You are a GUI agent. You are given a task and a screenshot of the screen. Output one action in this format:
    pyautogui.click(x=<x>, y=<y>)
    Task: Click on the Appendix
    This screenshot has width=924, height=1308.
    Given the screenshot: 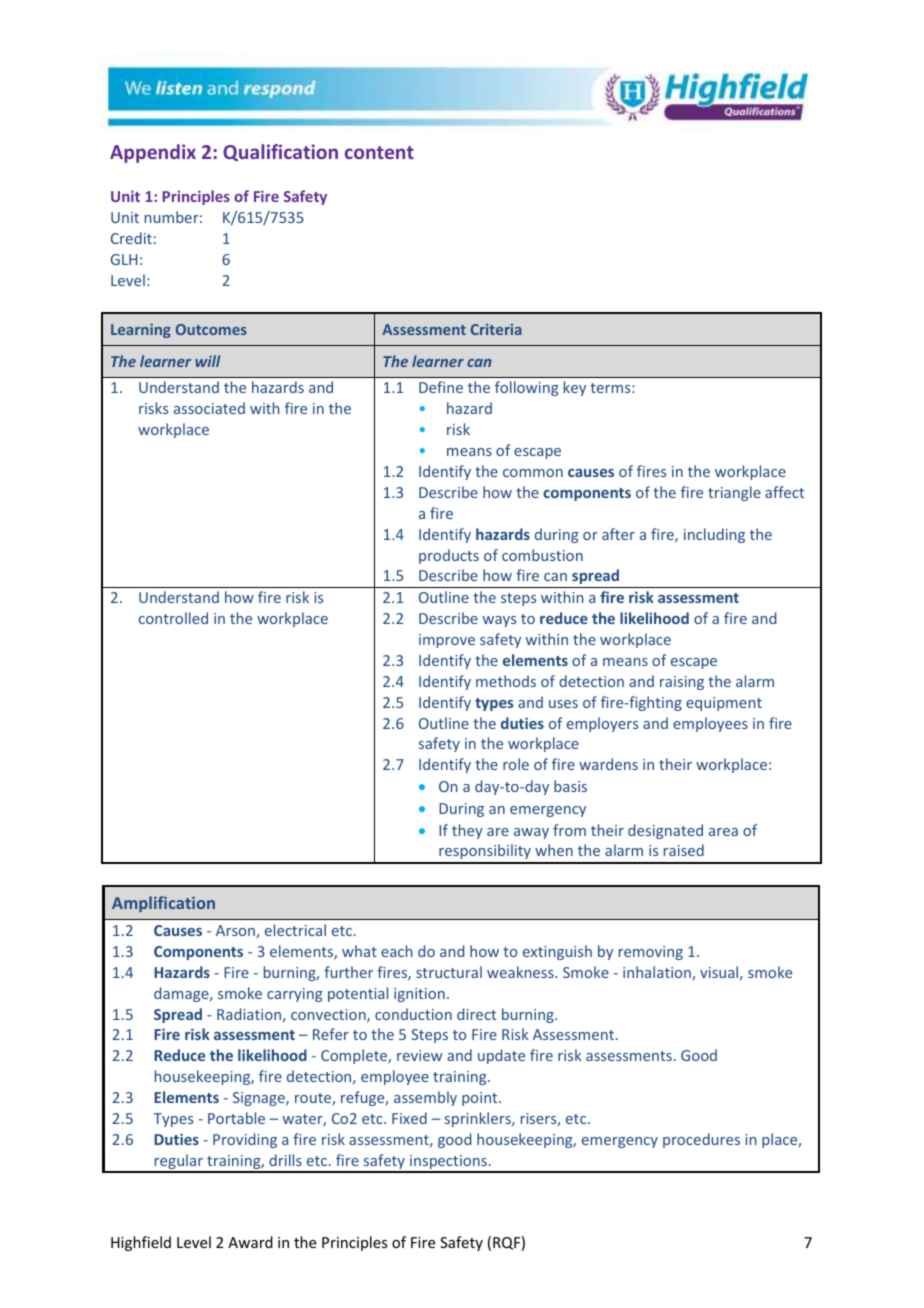 What is the action you would take?
    pyautogui.click(x=153, y=153)
